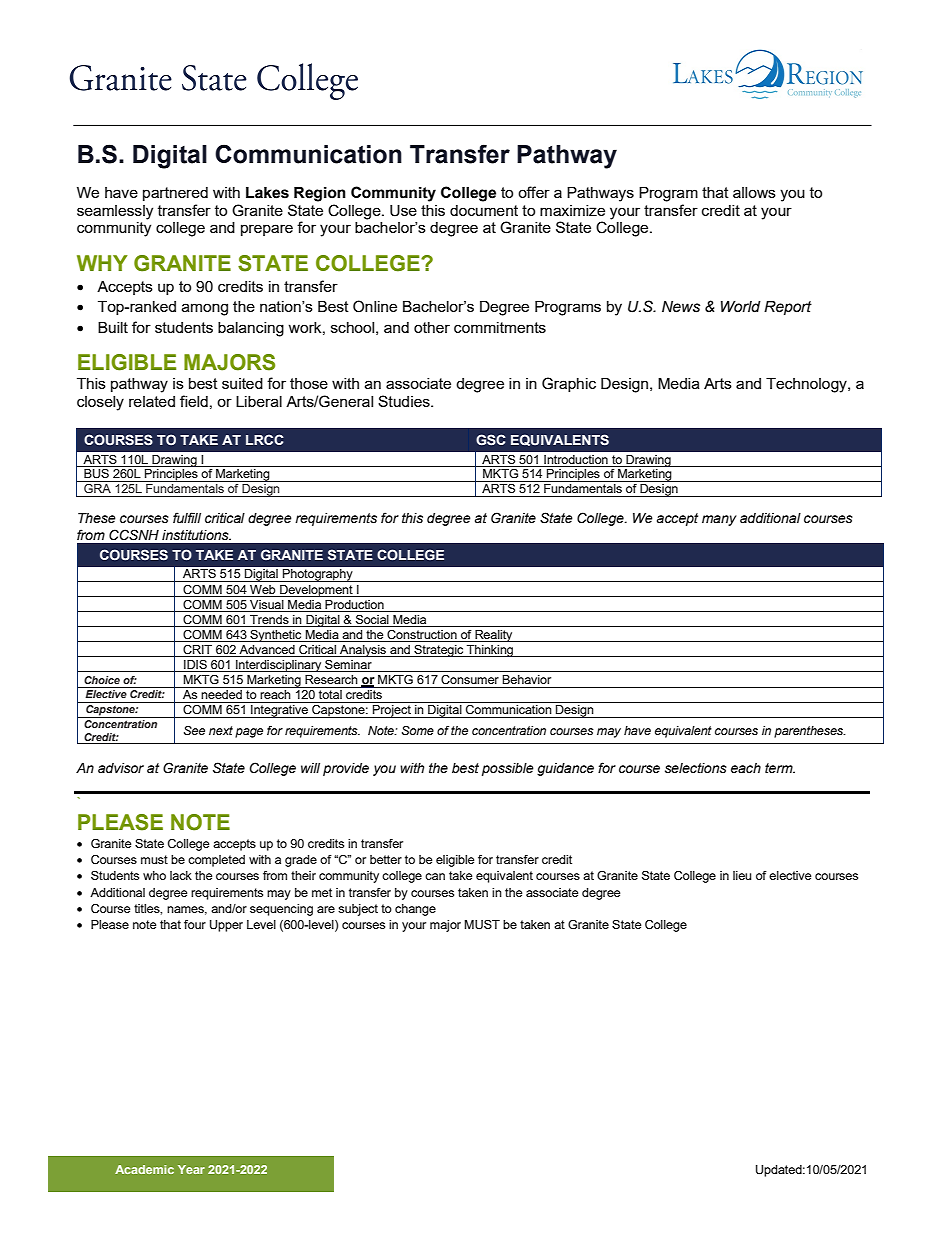  What do you see at coordinates (754, 192) in the screenshot?
I see `allows` at bounding box center [754, 192].
